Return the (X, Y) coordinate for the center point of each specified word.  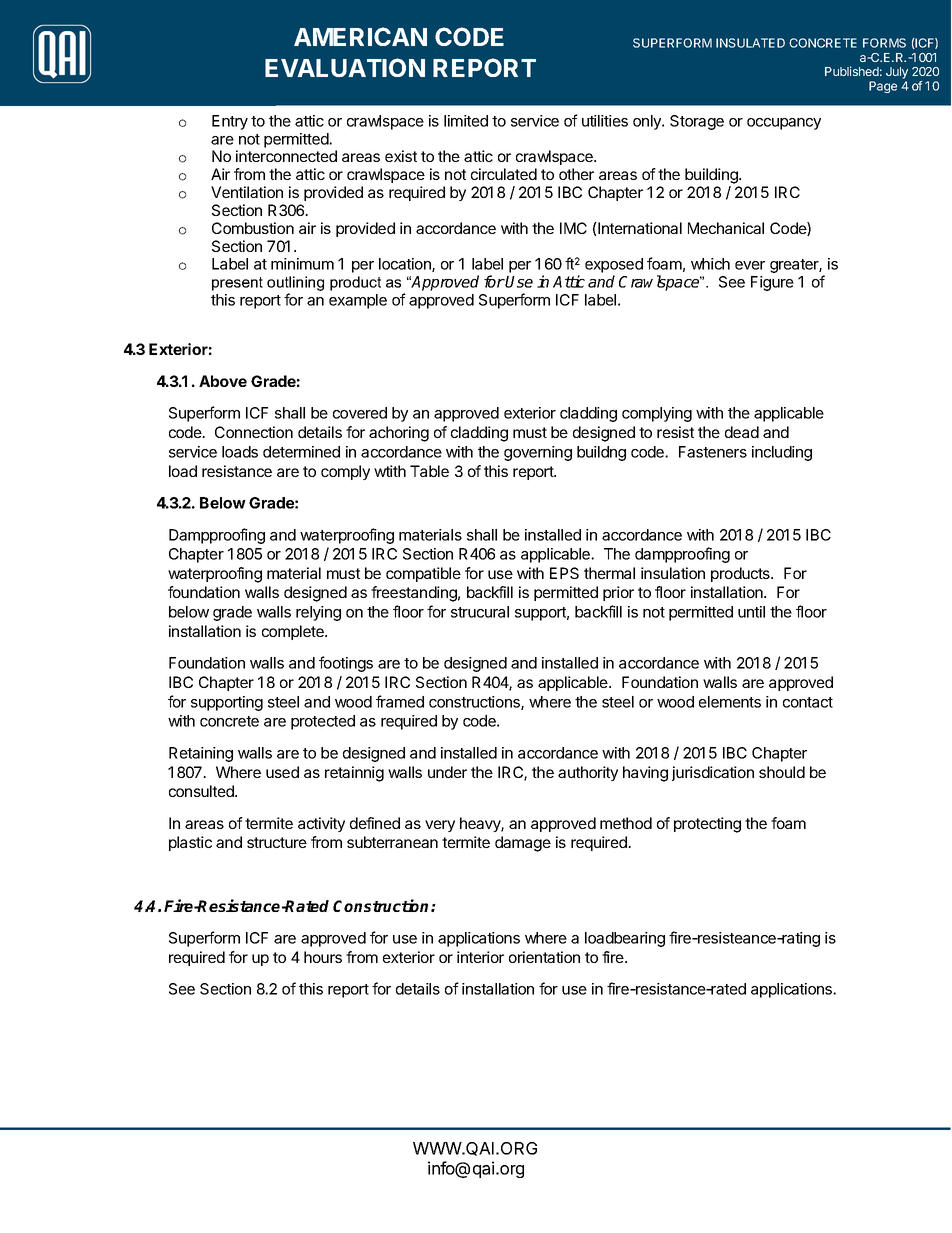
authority (588, 773)
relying (318, 613)
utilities (605, 121)
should (782, 772)
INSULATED (750, 43)
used (282, 772)
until (751, 612)
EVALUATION (345, 68)
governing (538, 453)
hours (323, 957)
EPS (564, 573)
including (782, 453)
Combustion (253, 228)
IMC (573, 228)
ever (750, 265)
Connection (254, 432)
